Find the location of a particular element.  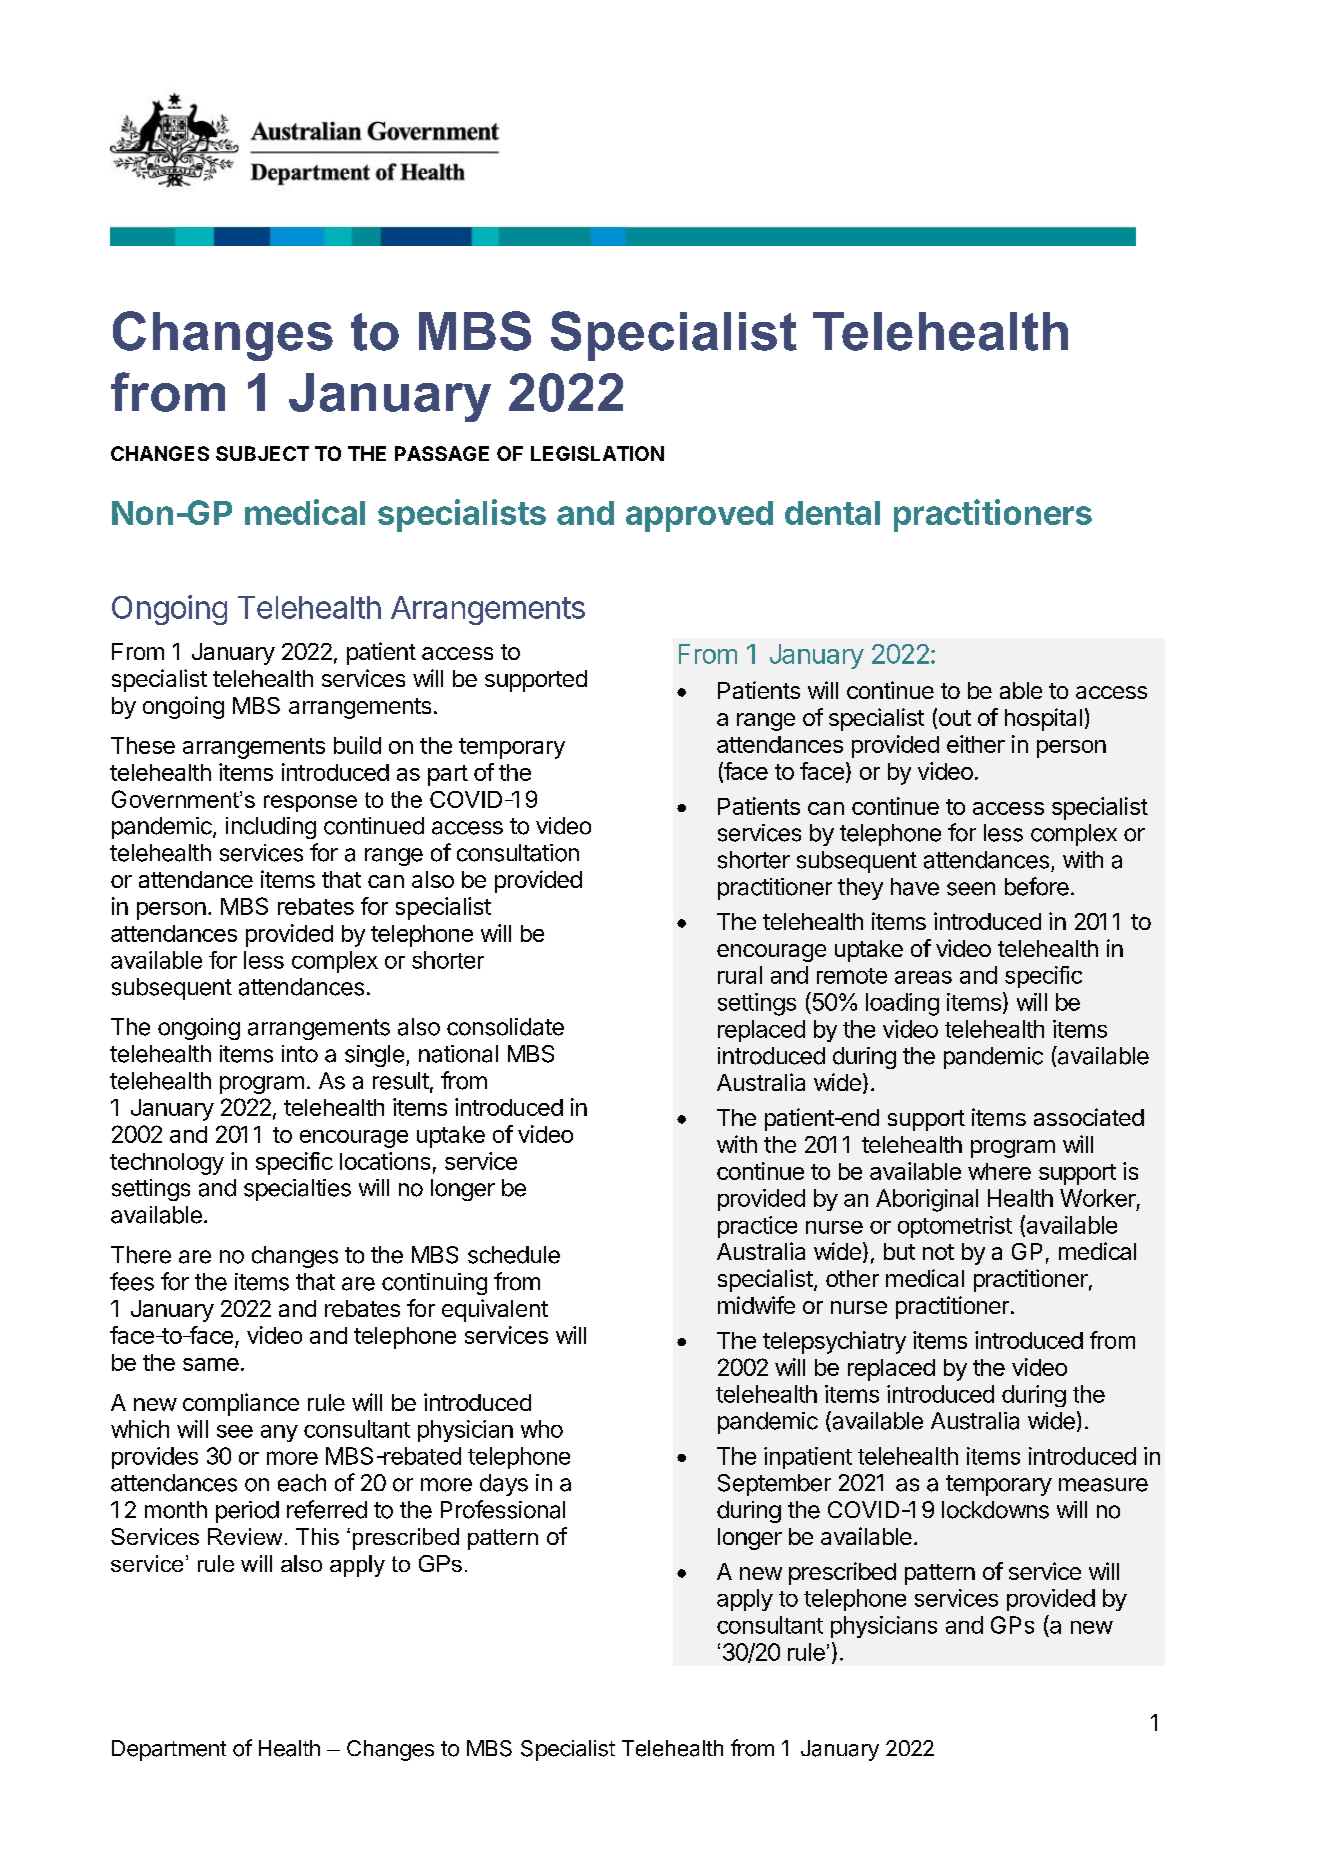

areas is located at coordinates (923, 977).
